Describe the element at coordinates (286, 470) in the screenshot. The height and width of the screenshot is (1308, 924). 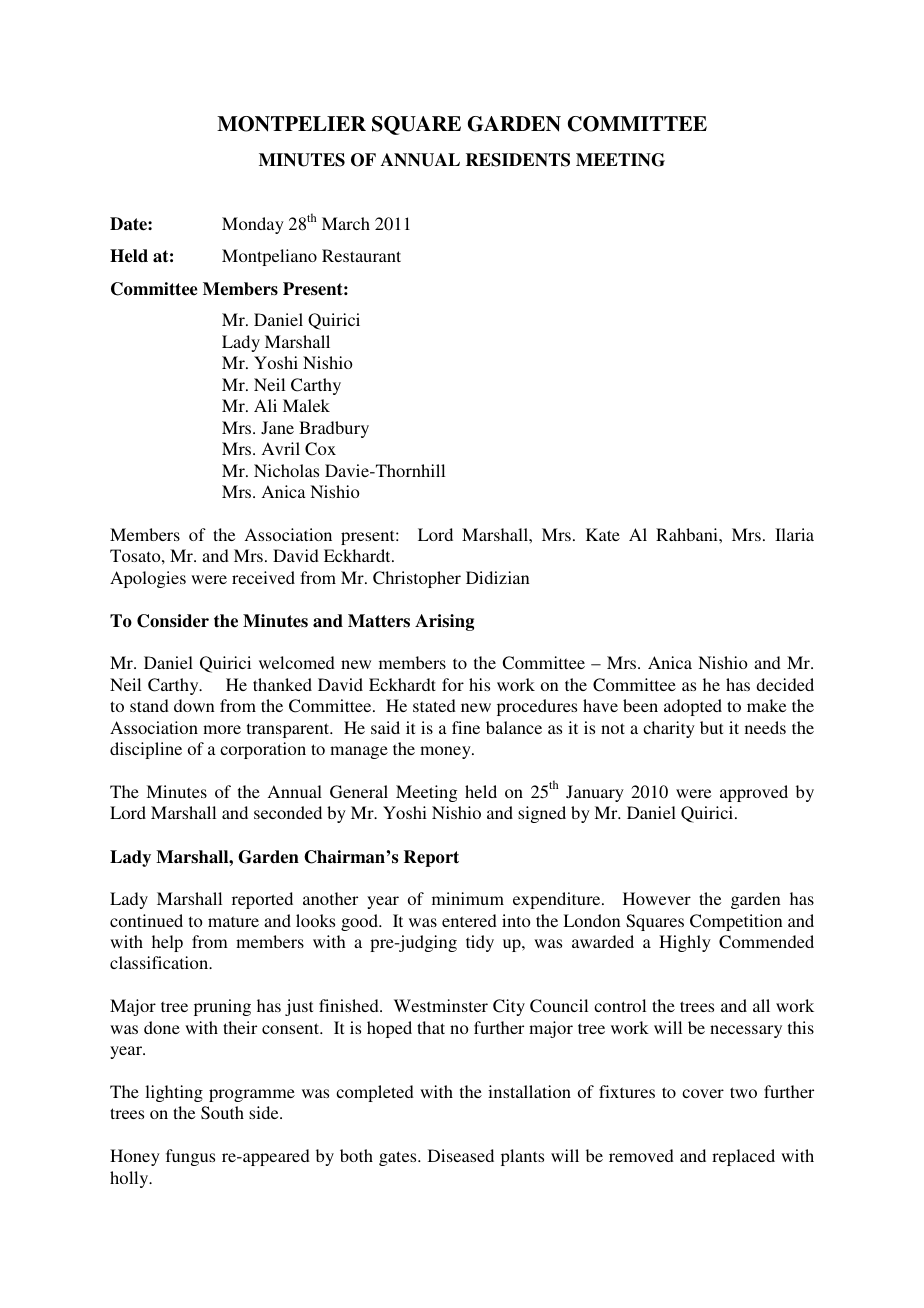
I see `Nicholas` at that location.
